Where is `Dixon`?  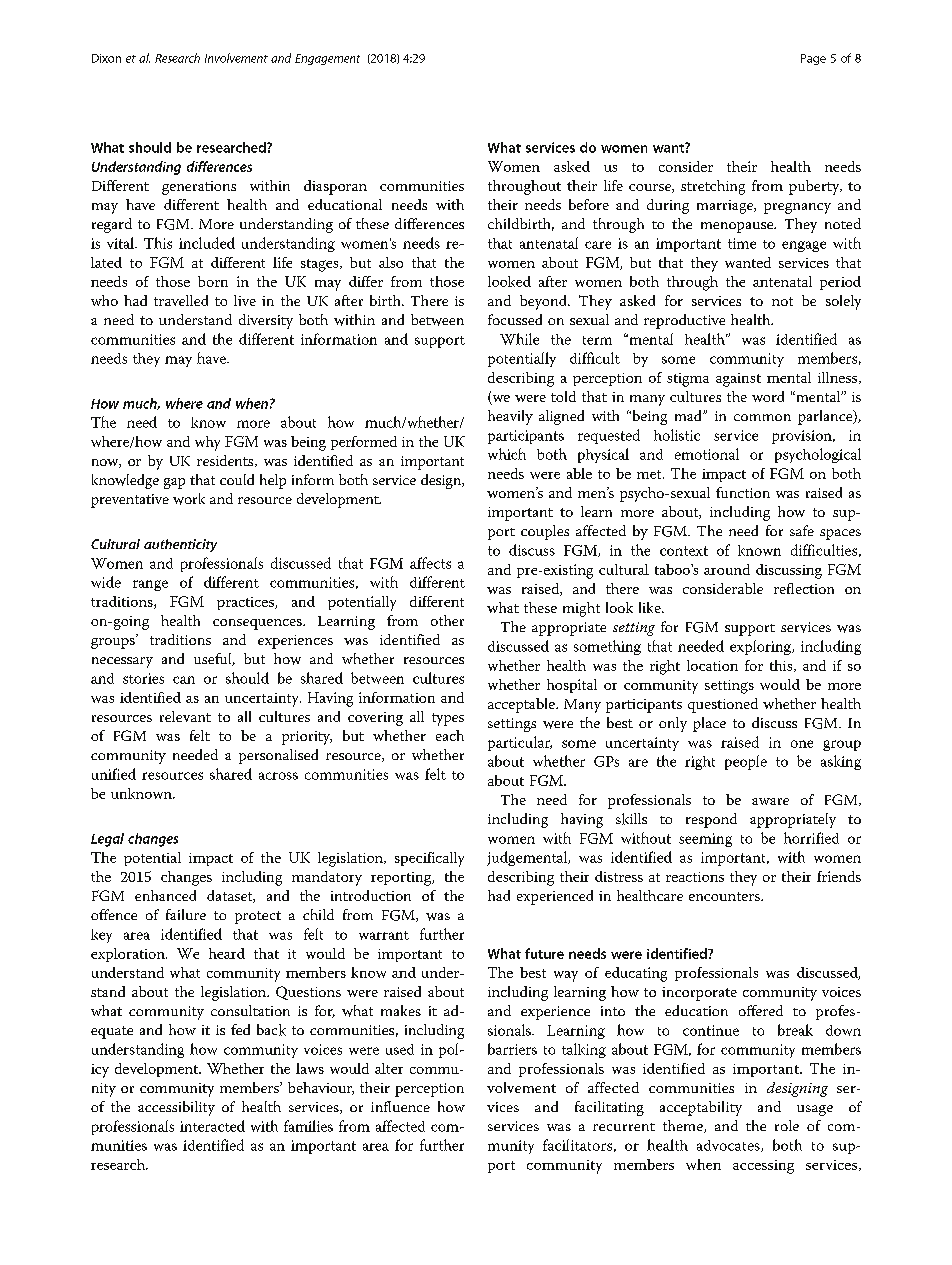 Dixon is located at coordinates (106, 58).
